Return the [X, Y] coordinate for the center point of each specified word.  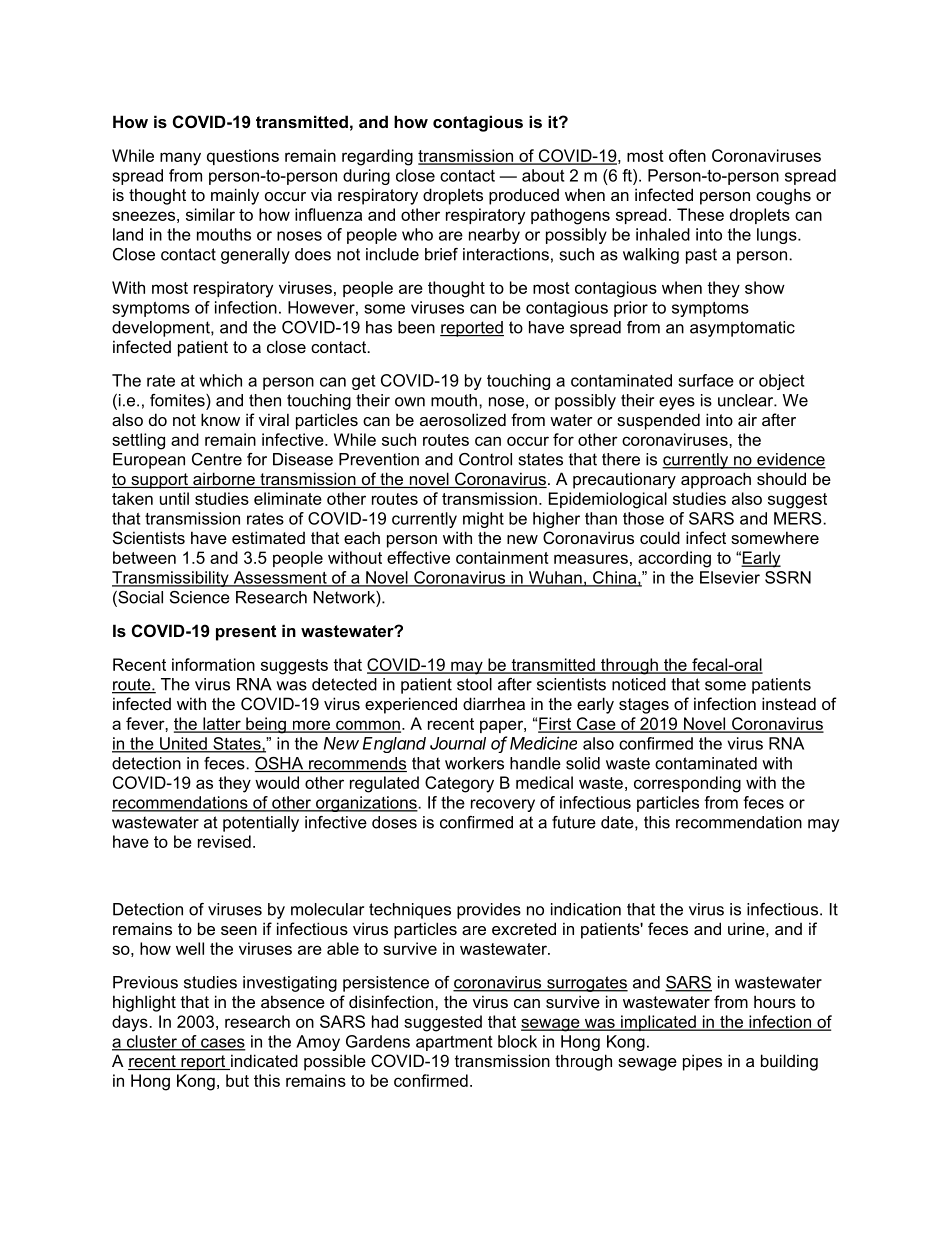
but [237, 1080]
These [700, 214]
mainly [235, 196]
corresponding [687, 784]
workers [474, 763]
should [781, 478]
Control [485, 459]
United [183, 744]
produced [524, 196]
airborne [224, 480]
